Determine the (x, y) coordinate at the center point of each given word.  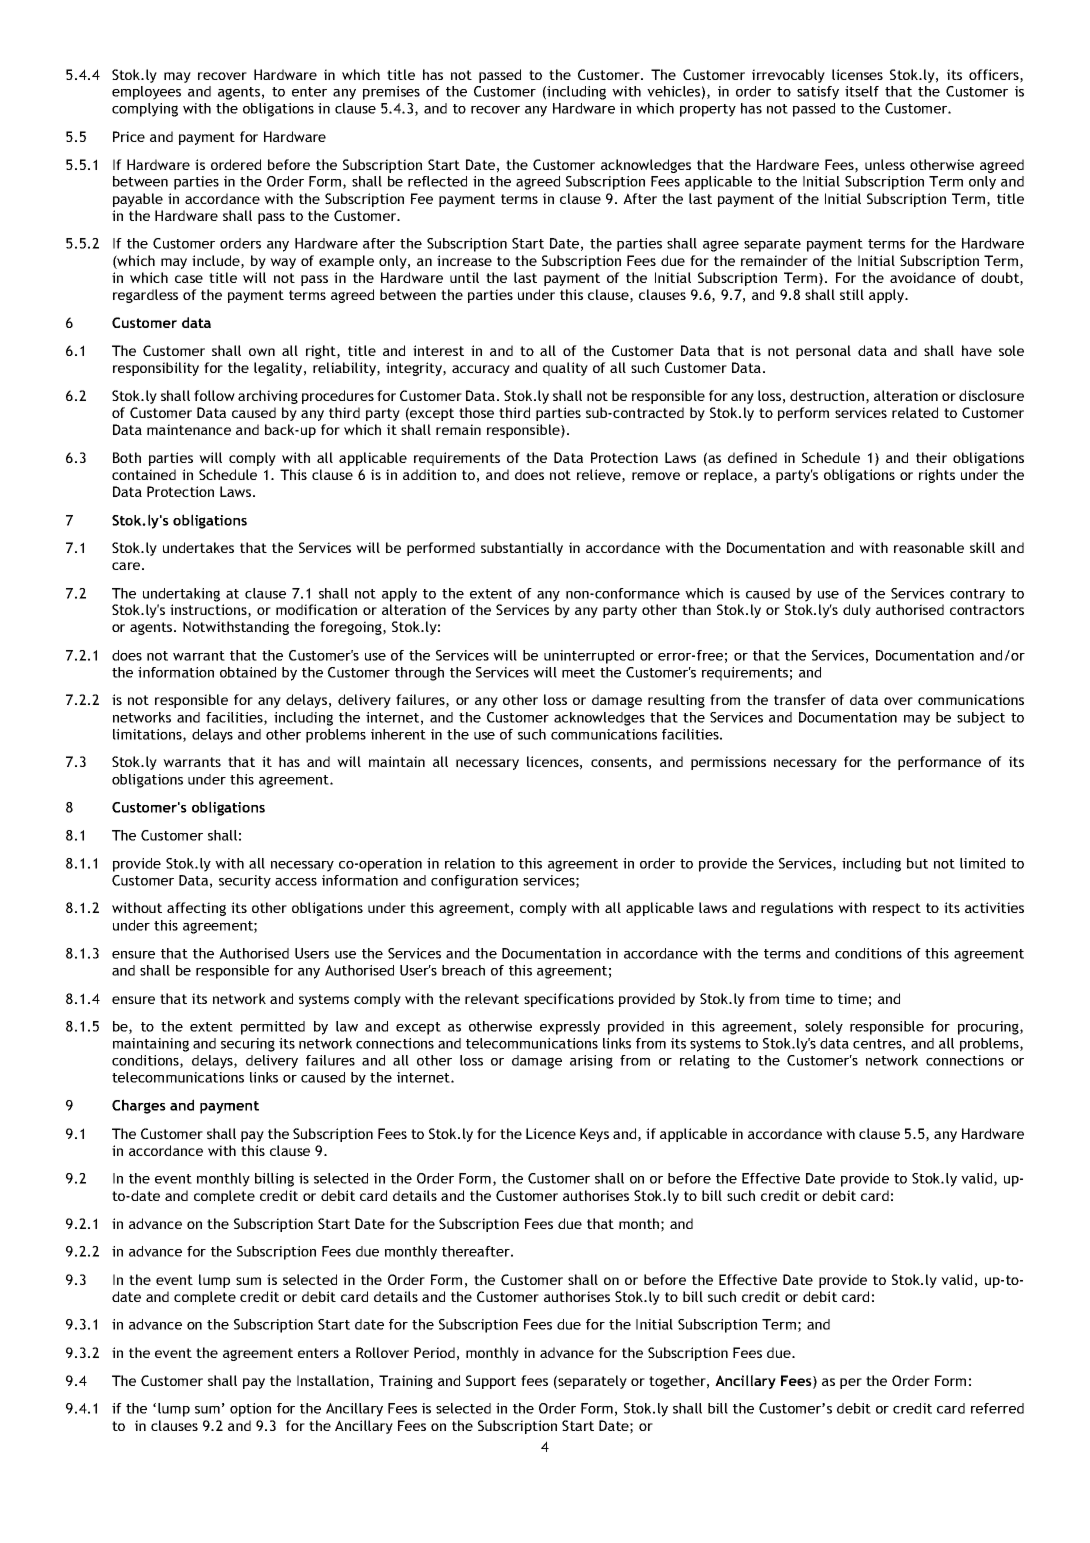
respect (897, 909)
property (708, 110)
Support (491, 1382)
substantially (522, 549)
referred (997, 1408)
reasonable (929, 547)
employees (146, 93)
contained (144, 474)
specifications (569, 1000)
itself (862, 91)
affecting (196, 909)
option (250, 1410)
